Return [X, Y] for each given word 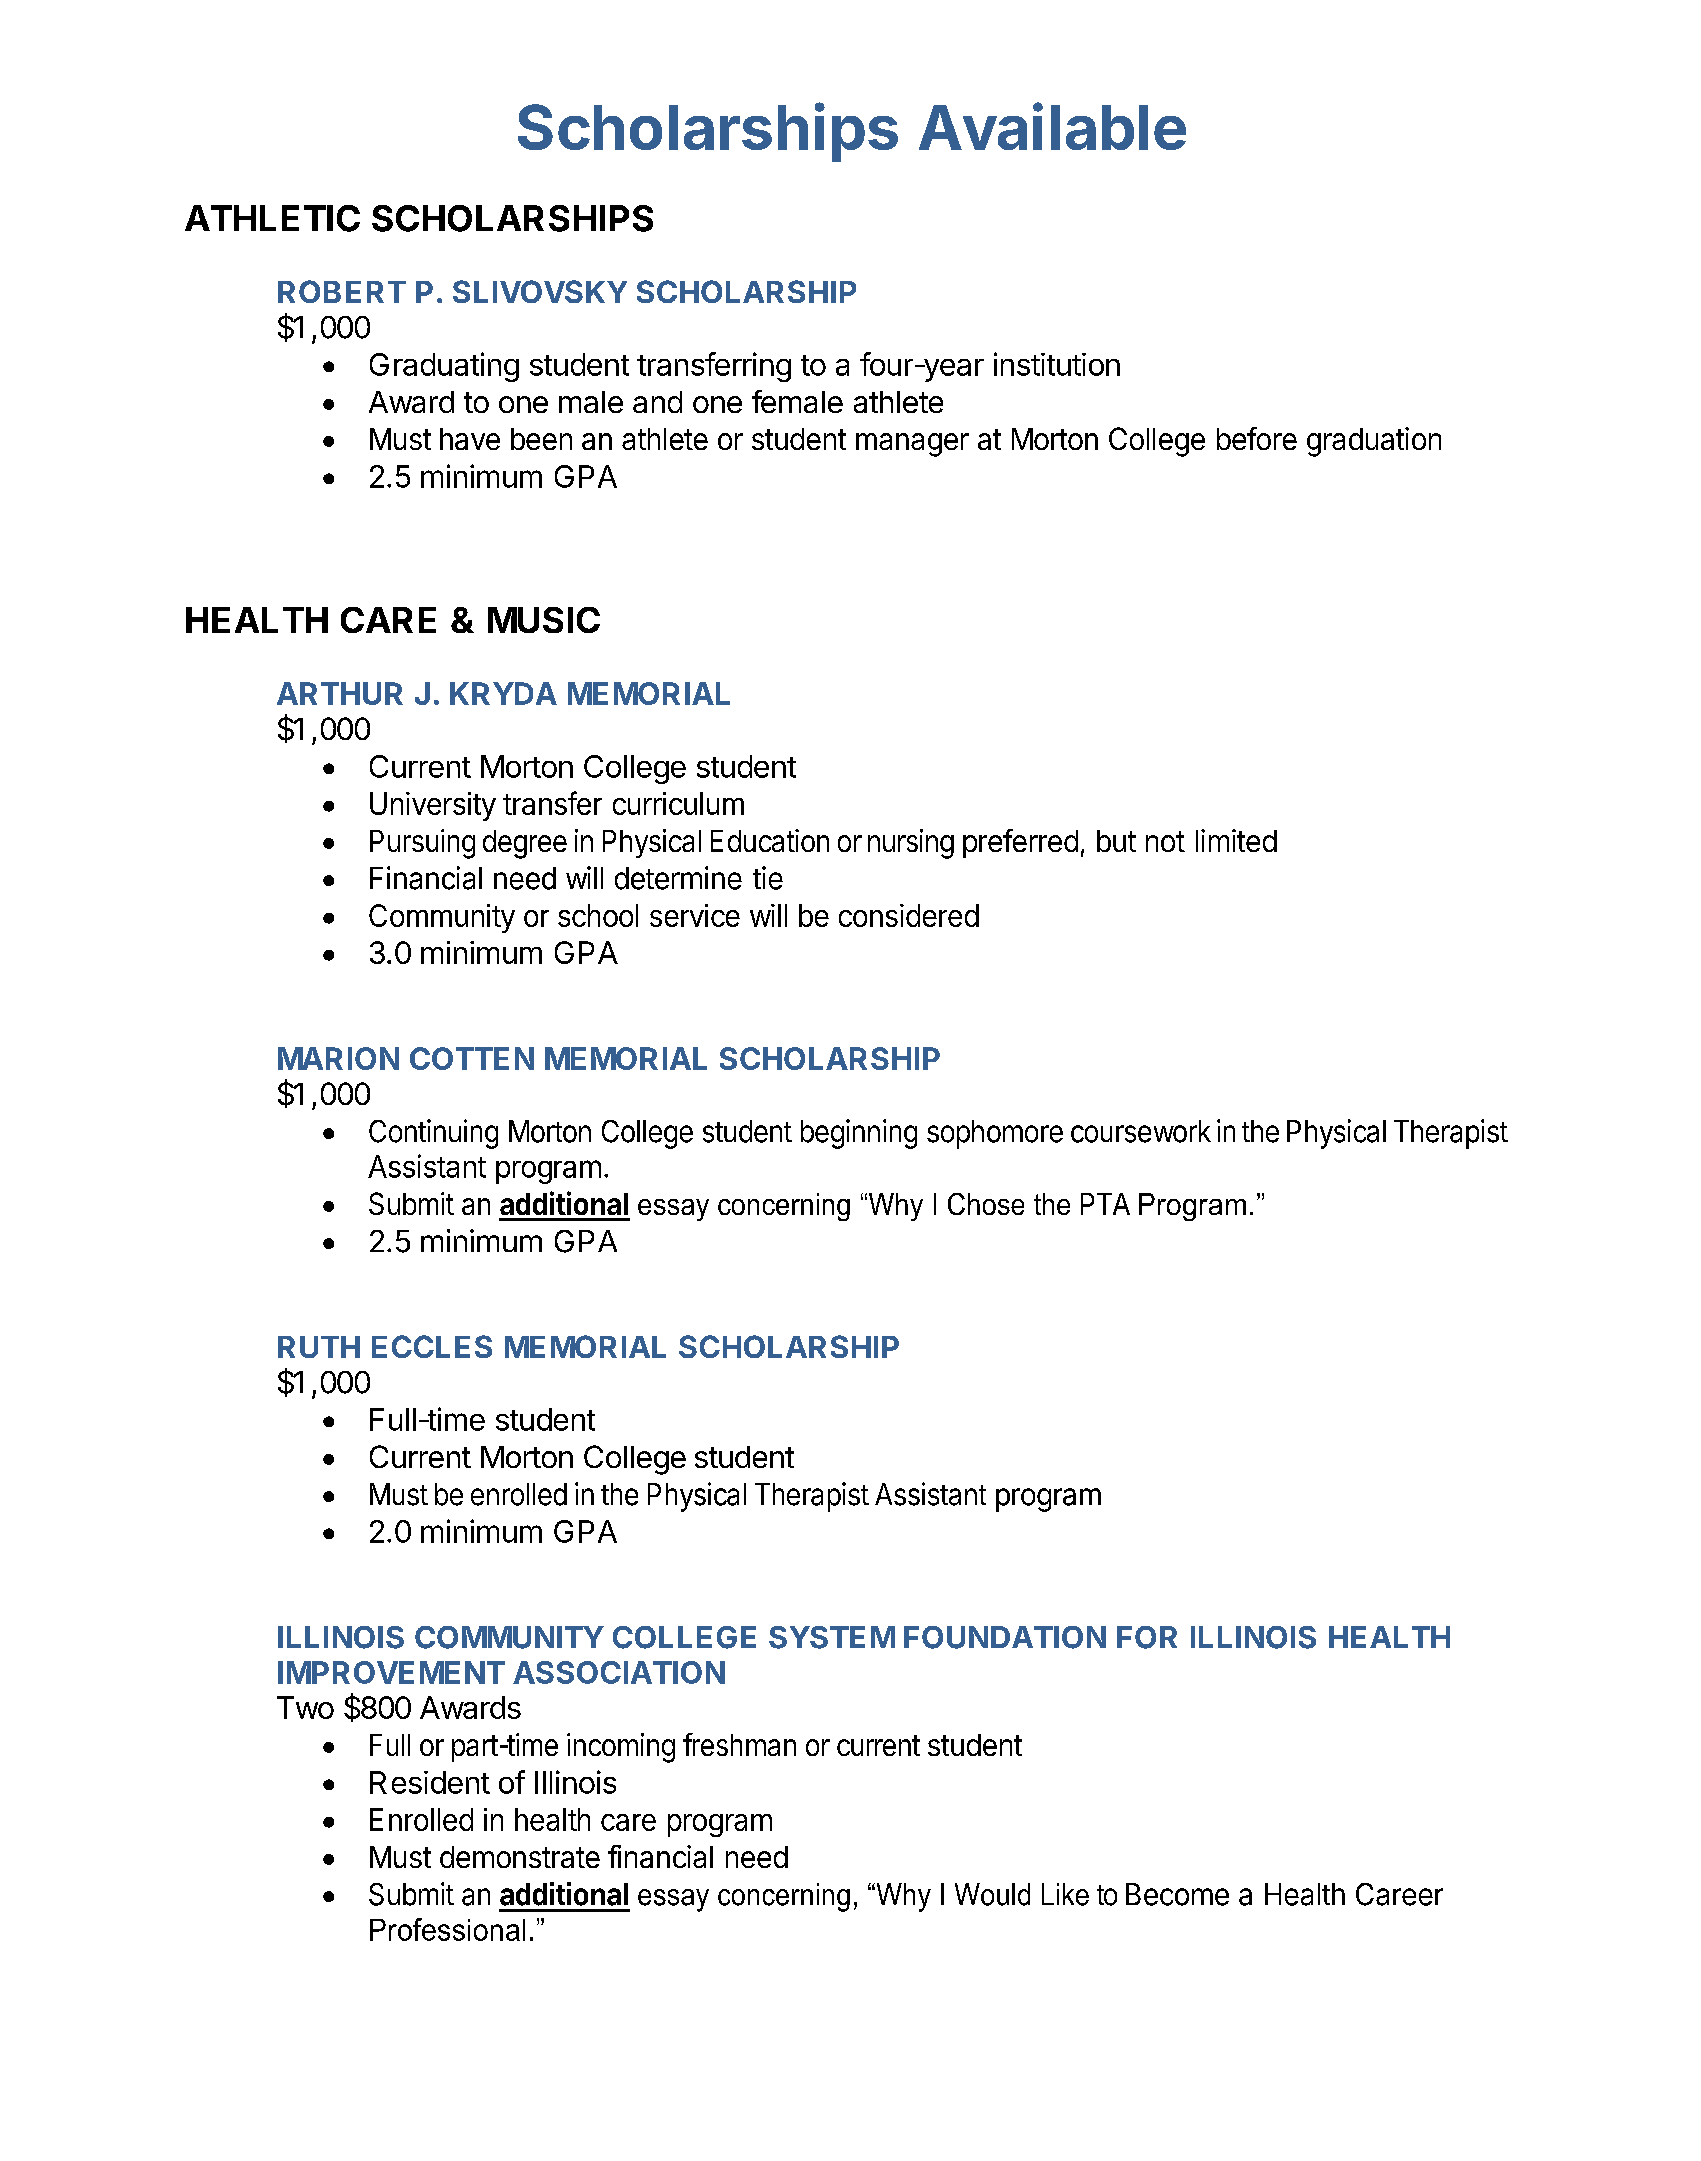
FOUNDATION [1005, 1637]
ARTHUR [340, 693]
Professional [447, 1929]
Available [1052, 126]
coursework [1141, 1131]
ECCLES [432, 1346]
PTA [1105, 1204]
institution [1057, 364]
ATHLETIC [272, 218]
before [1257, 438]
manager [912, 445]
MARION [338, 1058]
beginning [859, 1134]
